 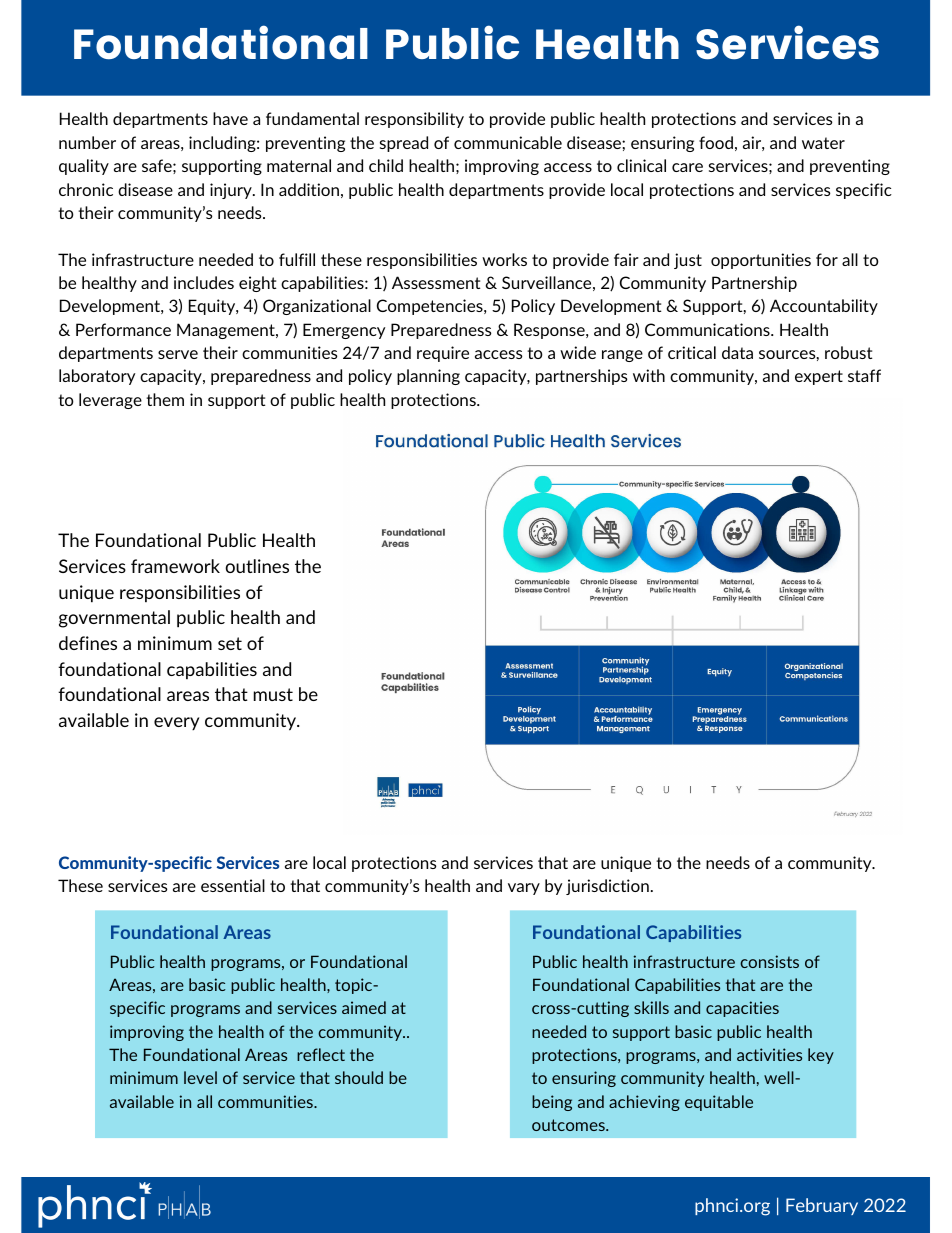 I want to click on essential, so click(x=233, y=885).
